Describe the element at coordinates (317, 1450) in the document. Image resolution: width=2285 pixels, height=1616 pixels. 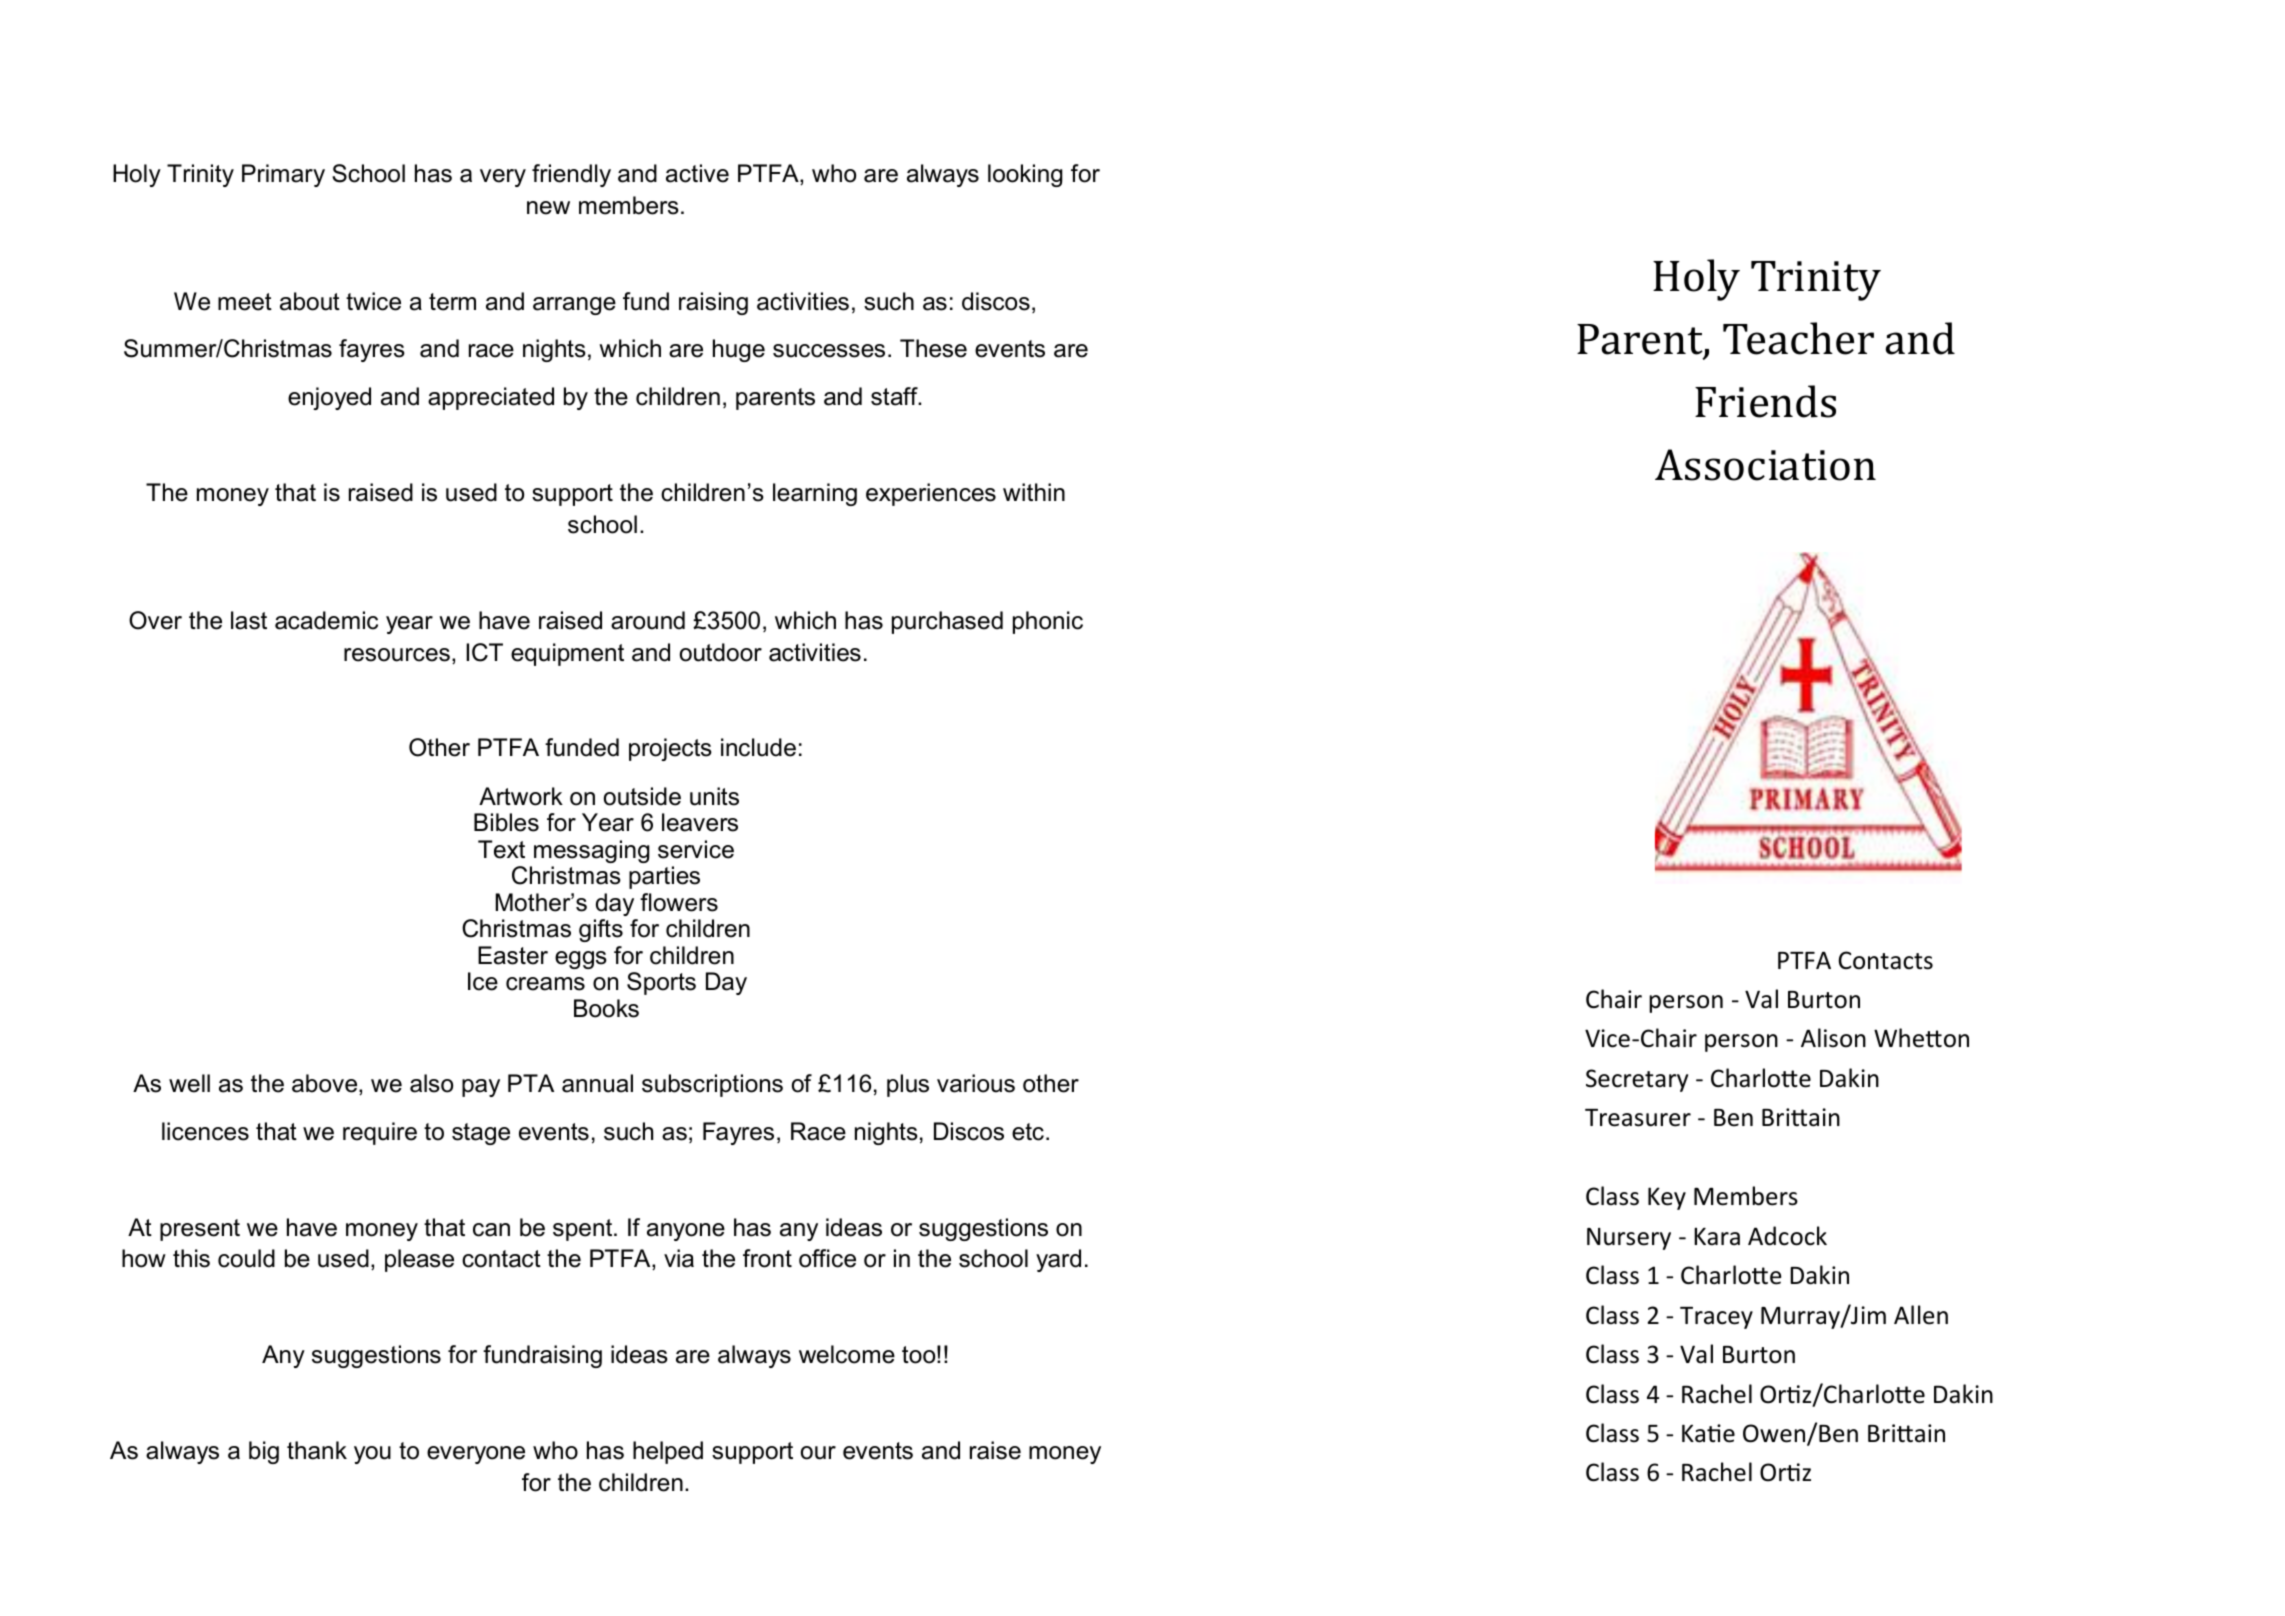
I see `thank` at that location.
